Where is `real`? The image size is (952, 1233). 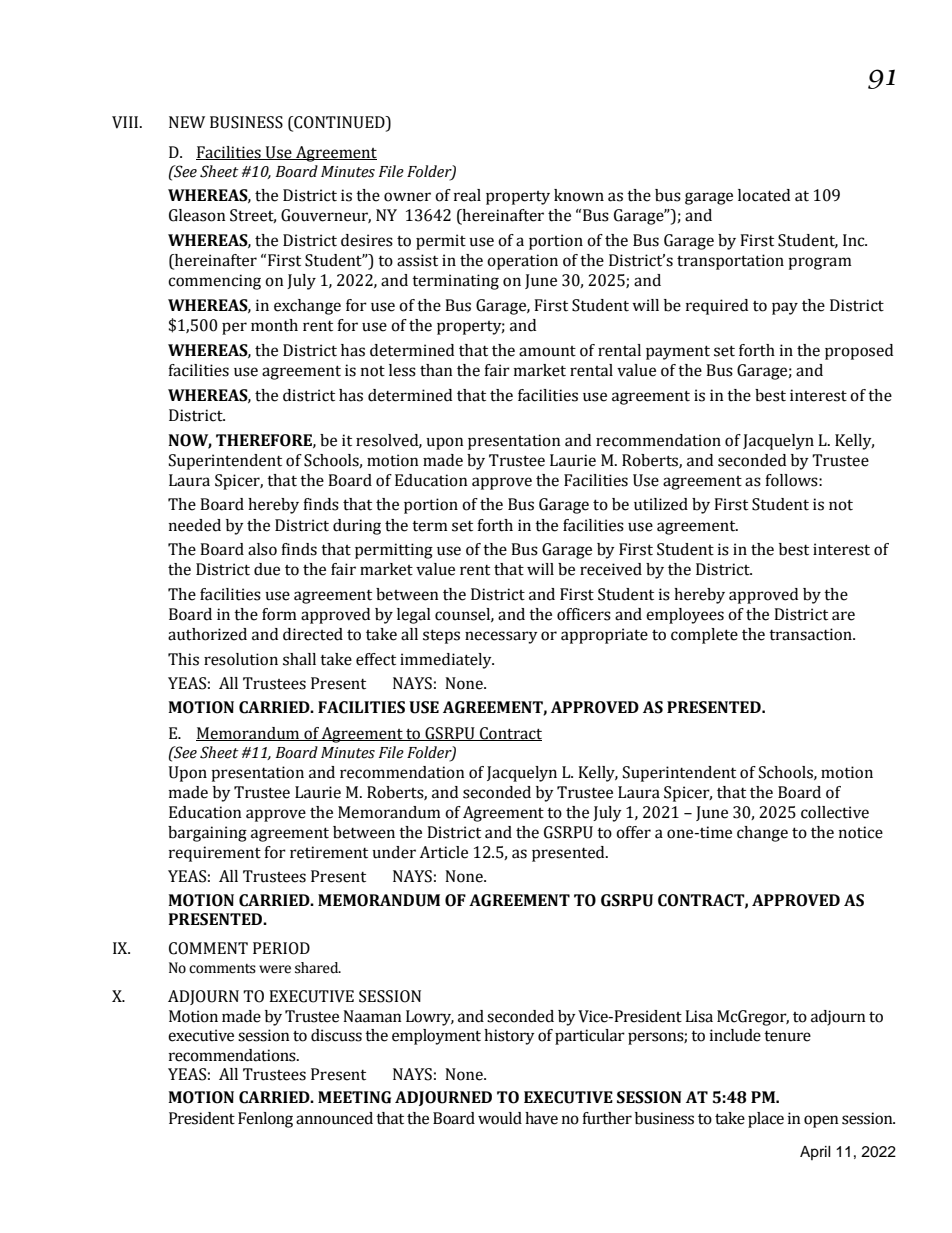 real is located at coordinates (467, 195).
